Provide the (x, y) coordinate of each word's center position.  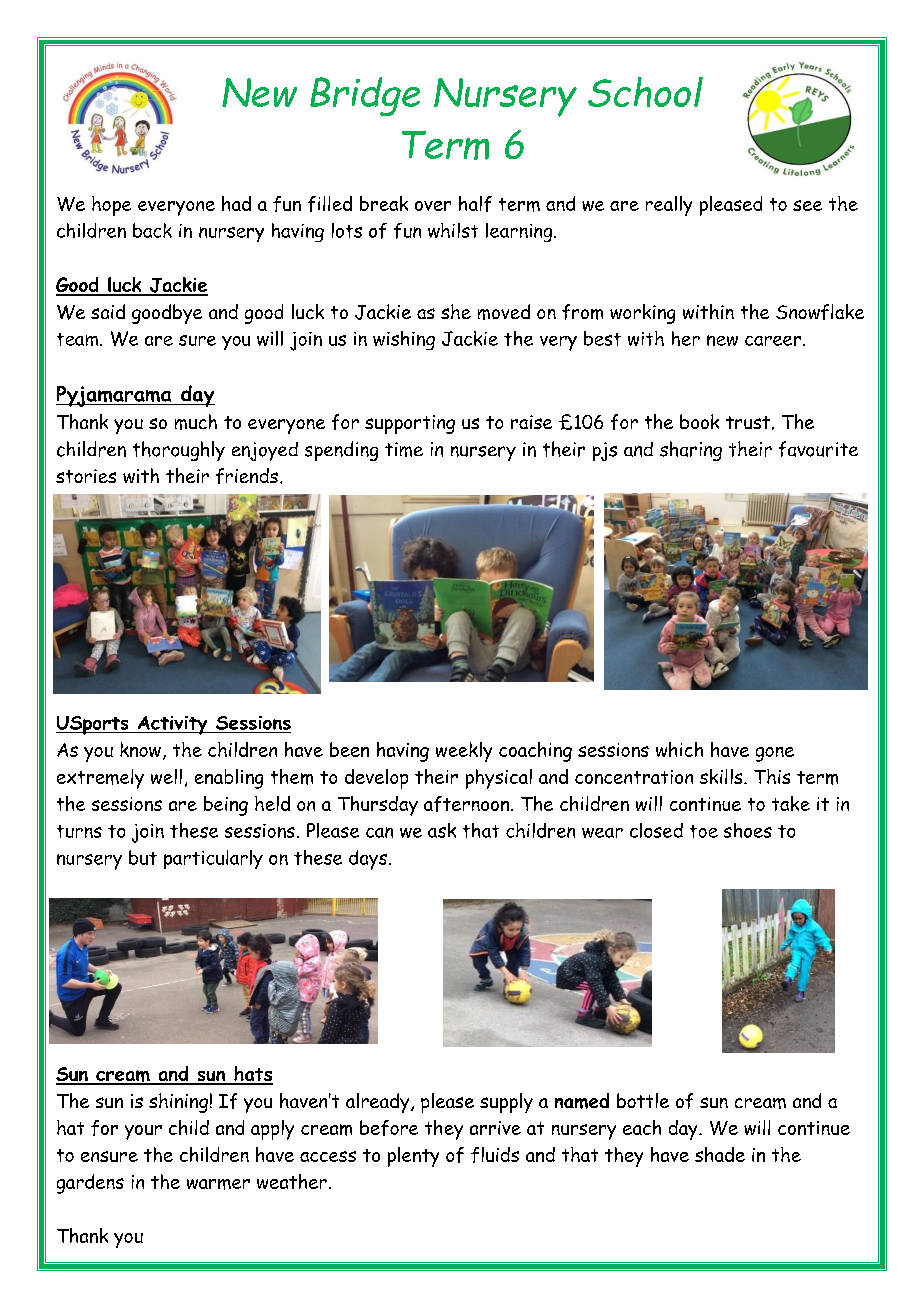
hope (111, 206)
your (143, 1132)
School (645, 92)
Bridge (365, 96)
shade (720, 1154)
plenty (413, 1157)
